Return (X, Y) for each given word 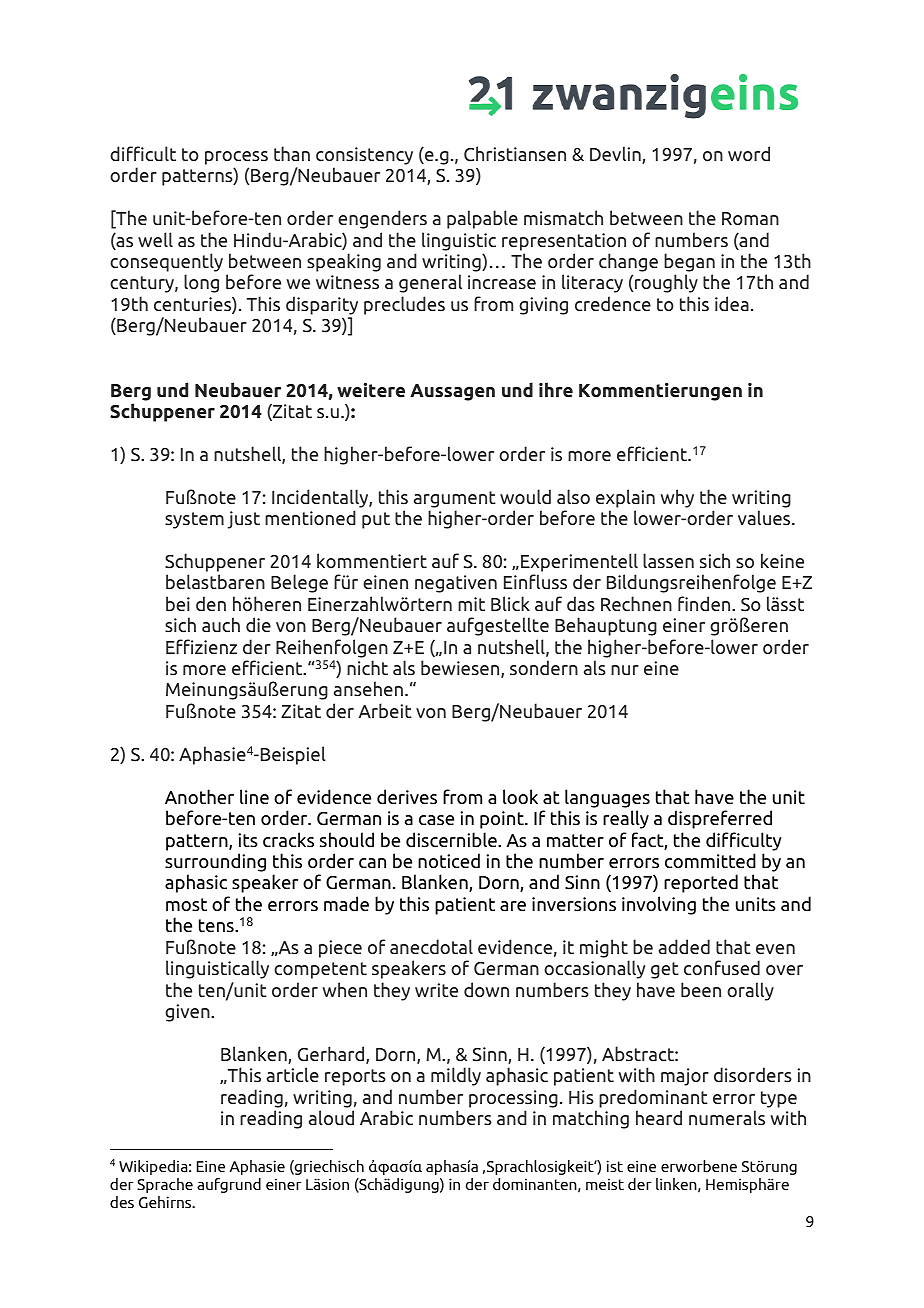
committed (710, 861)
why (677, 498)
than (292, 153)
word (749, 154)
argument (455, 499)
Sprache (165, 1185)
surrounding (215, 862)
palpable (482, 219)
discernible (452, 840)
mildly (456, 1076)
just (244, 520)
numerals (727, 1117)
